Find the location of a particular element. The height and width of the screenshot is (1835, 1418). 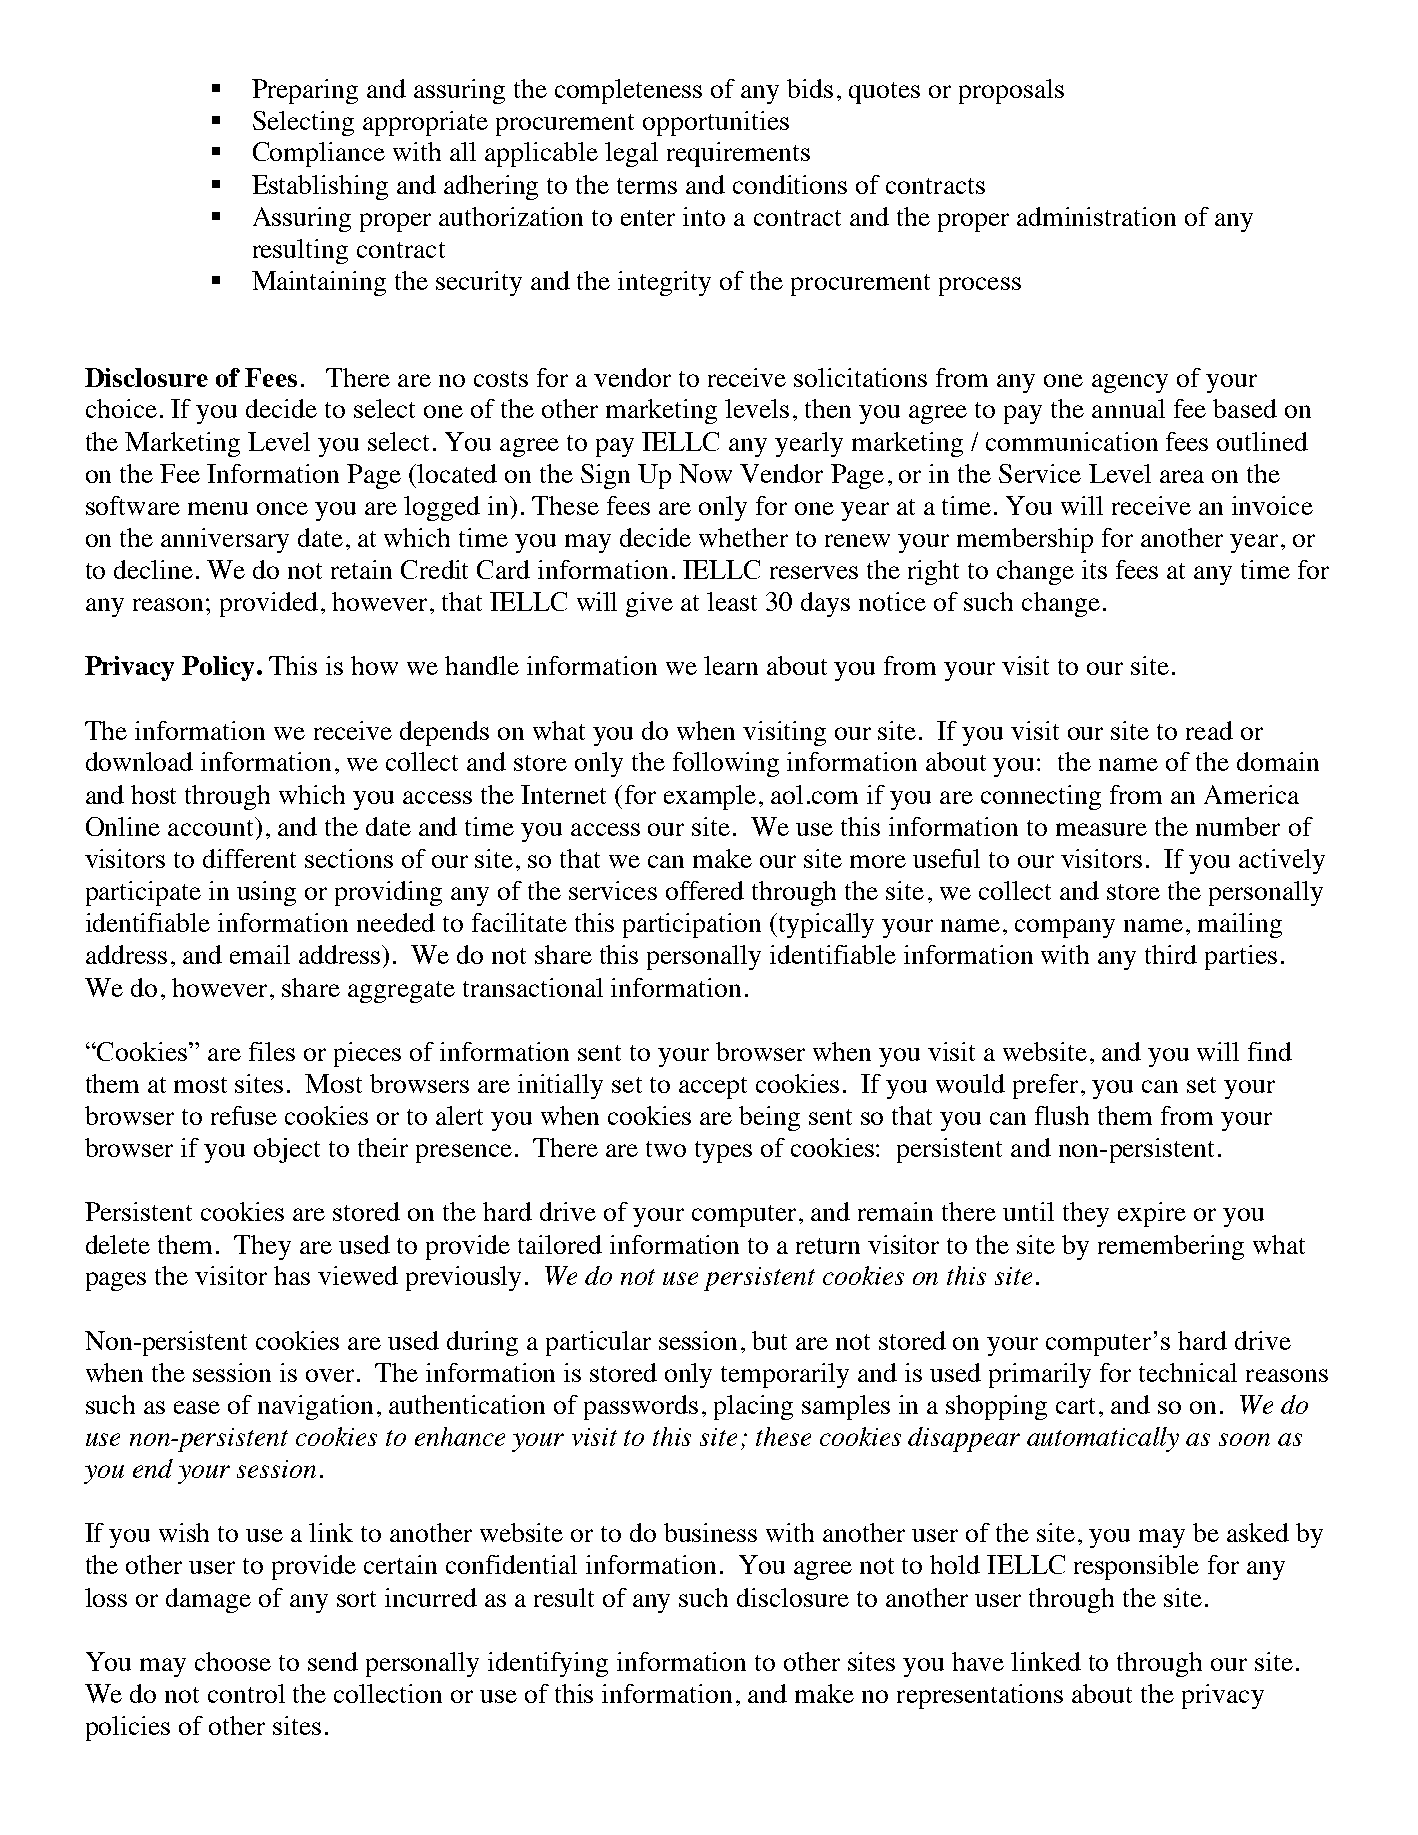

participation is located at coordinates (692, 925).
